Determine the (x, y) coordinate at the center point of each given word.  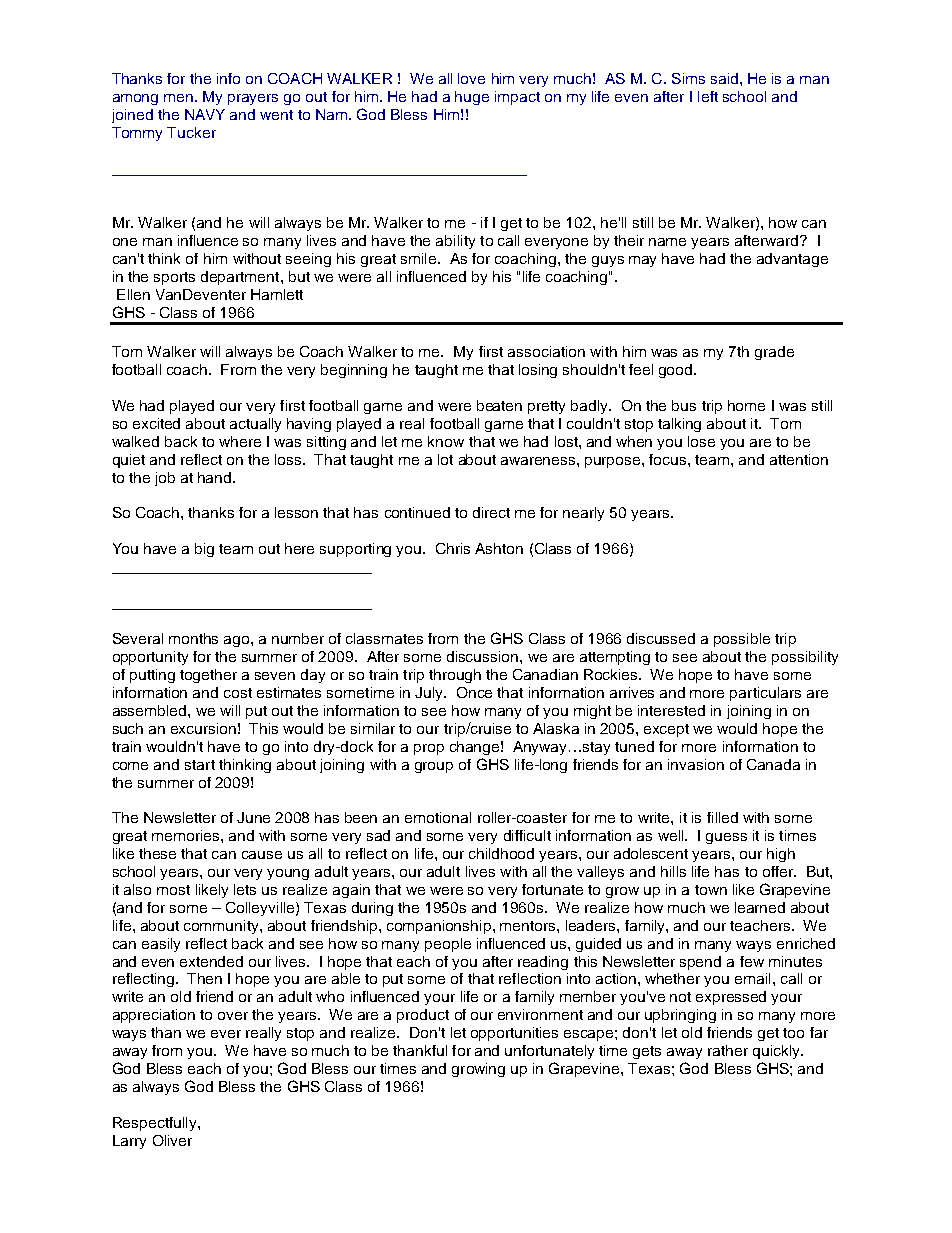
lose (701, 441)
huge (472, 98)
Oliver (172, 1140)
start (200, 765)
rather (728, 1050)
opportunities (514, 1034)
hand (216, 477)
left (708, 96)
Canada (773, 764)
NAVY (205, 114)
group (434, 767)
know (446, 441)
